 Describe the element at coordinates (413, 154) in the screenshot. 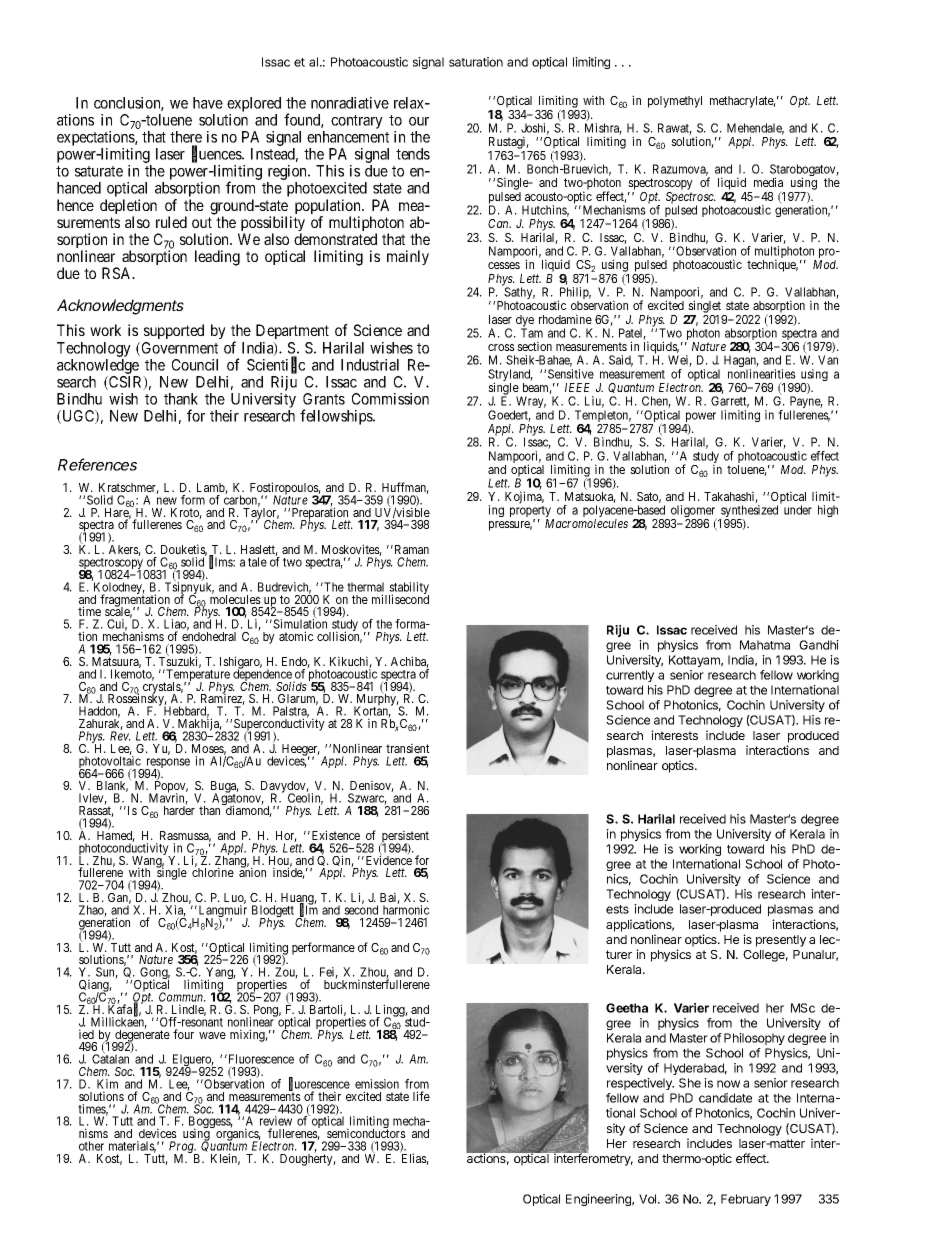

I see `tends` at that location.
